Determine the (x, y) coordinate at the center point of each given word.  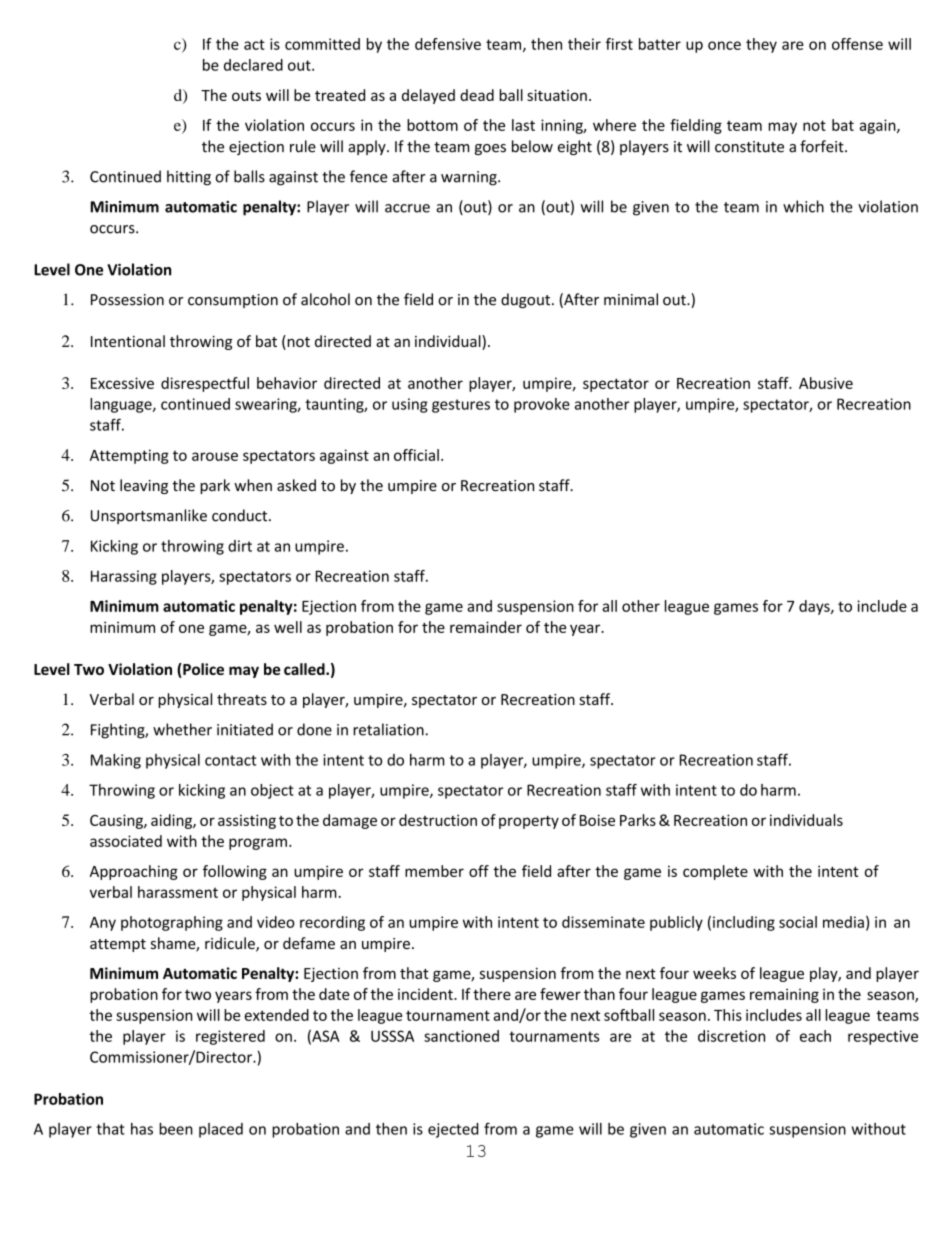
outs (246, 96)
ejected (453, 1130)
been (176, 1129)
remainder (486, 627)
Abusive (826, 383)
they (761, 45)
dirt (240, 546)
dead (477, 95)
